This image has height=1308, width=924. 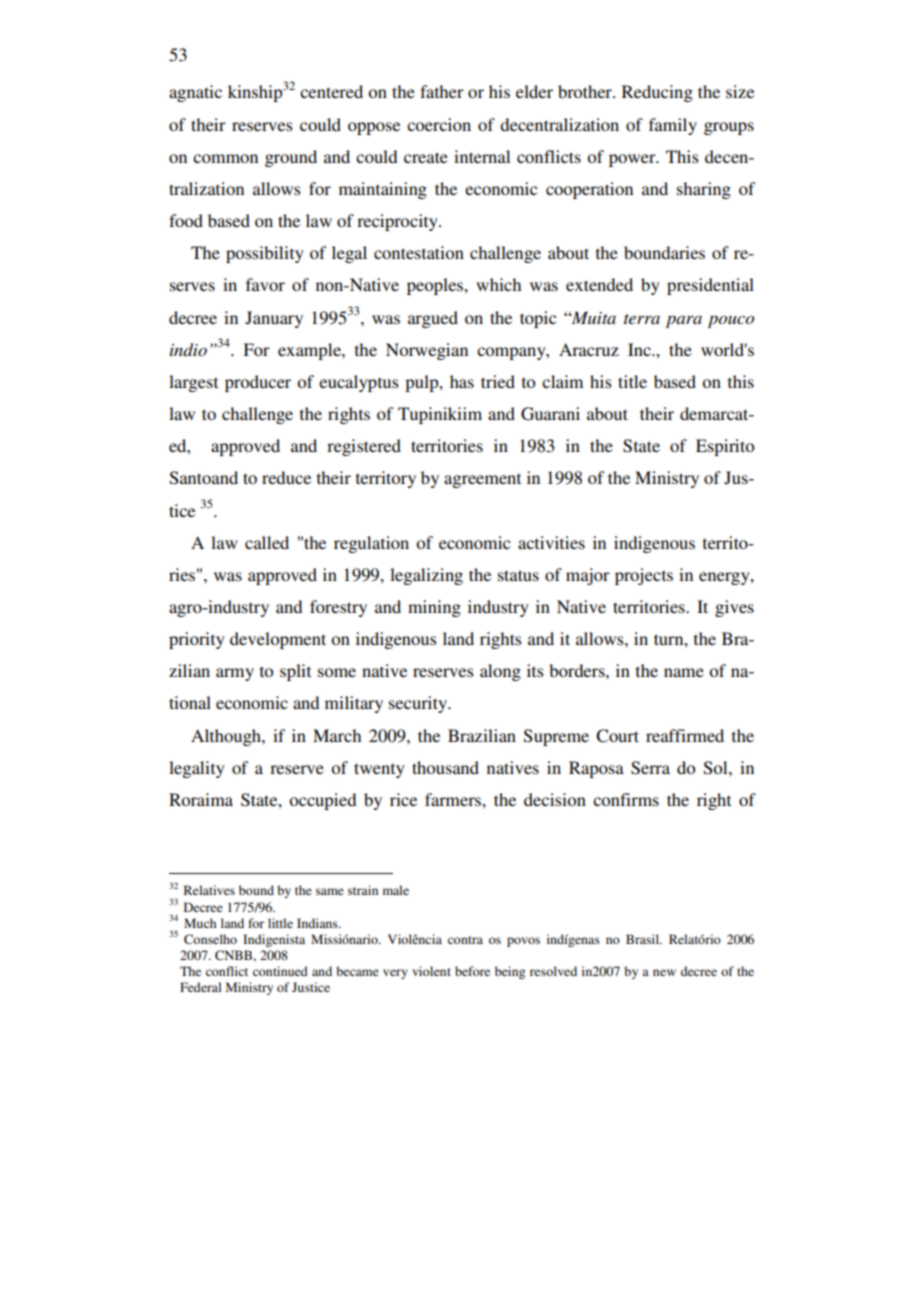 I want to click on new, so click(x=664, y=972).
